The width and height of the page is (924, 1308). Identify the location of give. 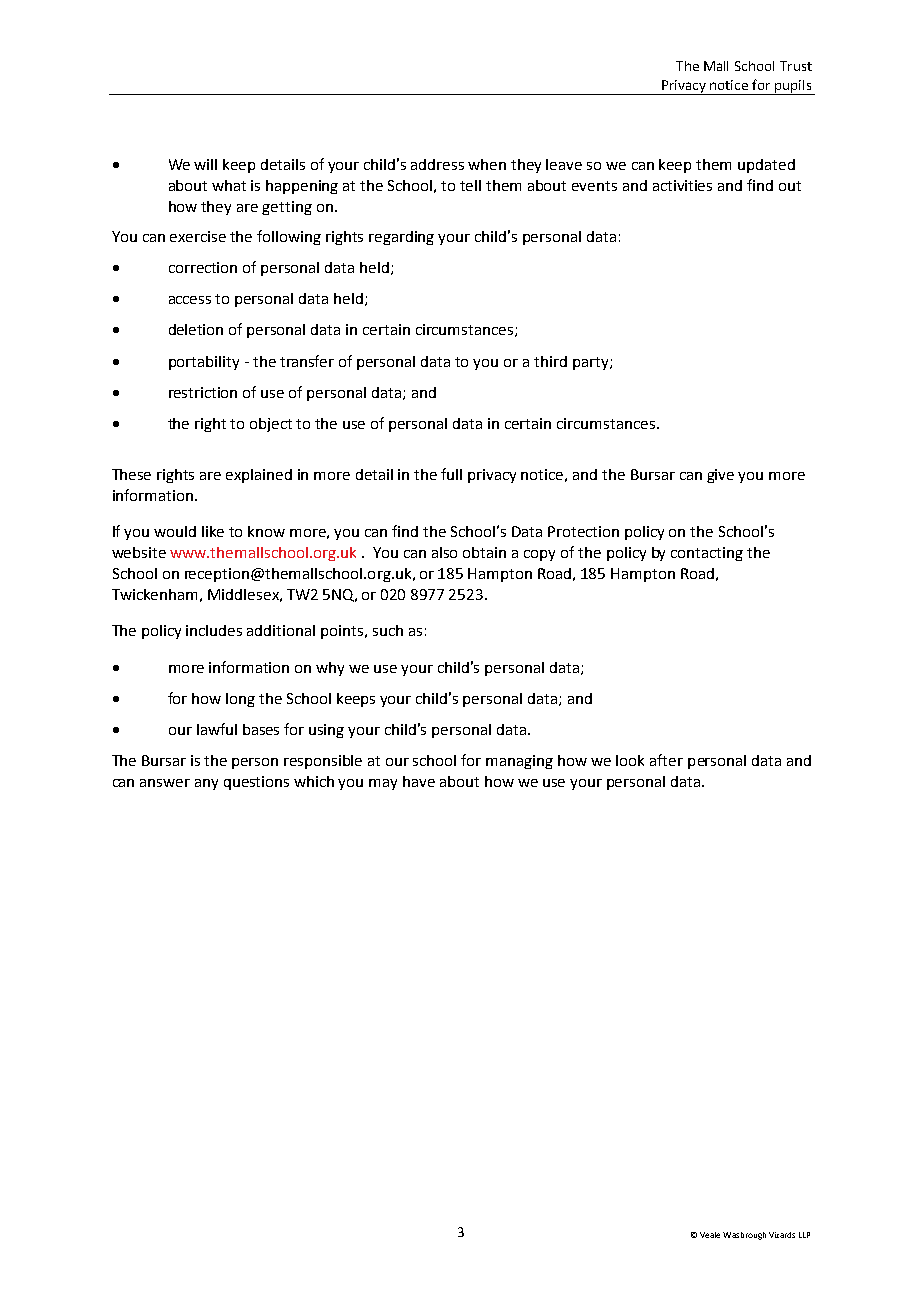
(720, 476).
